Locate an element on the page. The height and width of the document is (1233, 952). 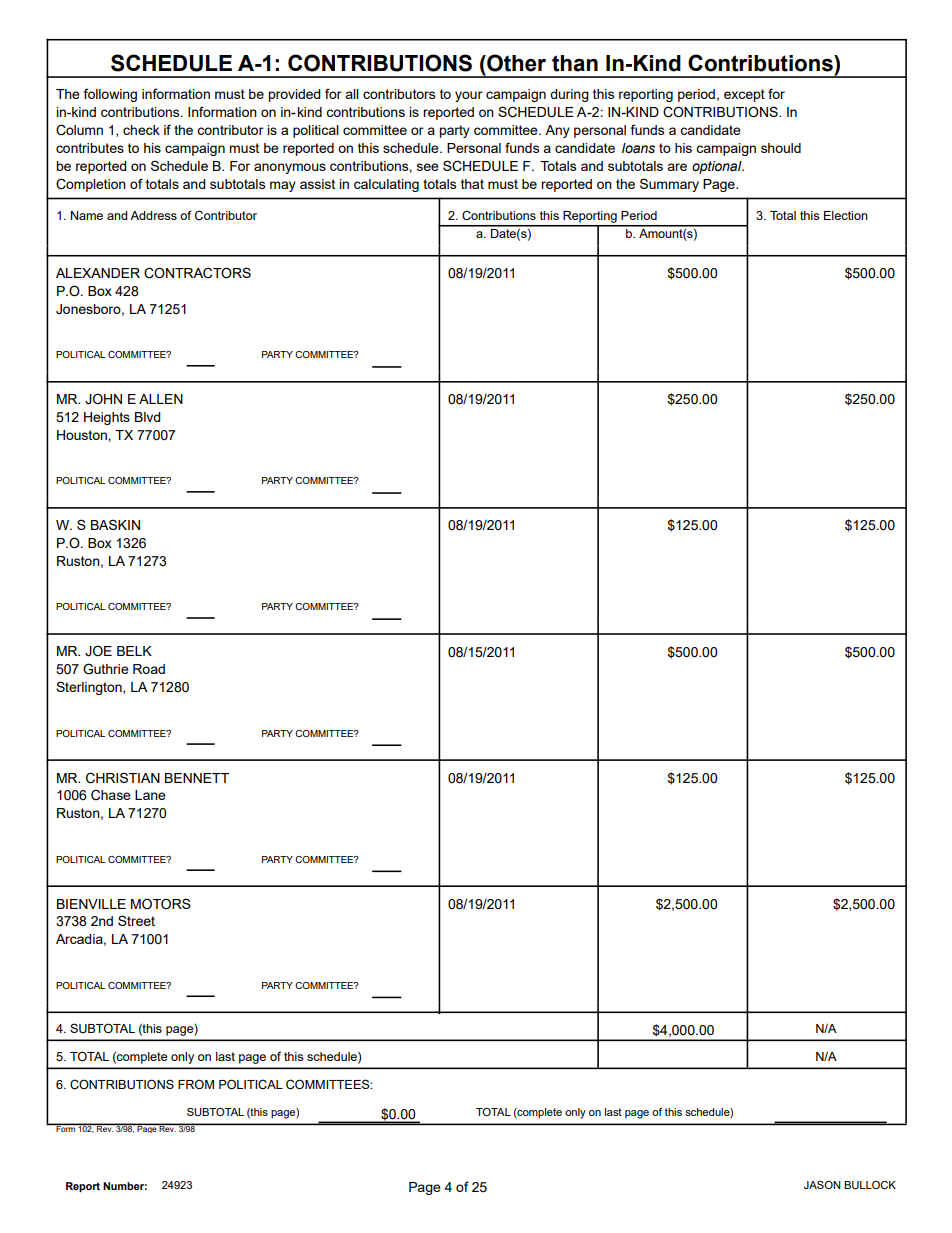
check is located at coordinates (141, 130).
